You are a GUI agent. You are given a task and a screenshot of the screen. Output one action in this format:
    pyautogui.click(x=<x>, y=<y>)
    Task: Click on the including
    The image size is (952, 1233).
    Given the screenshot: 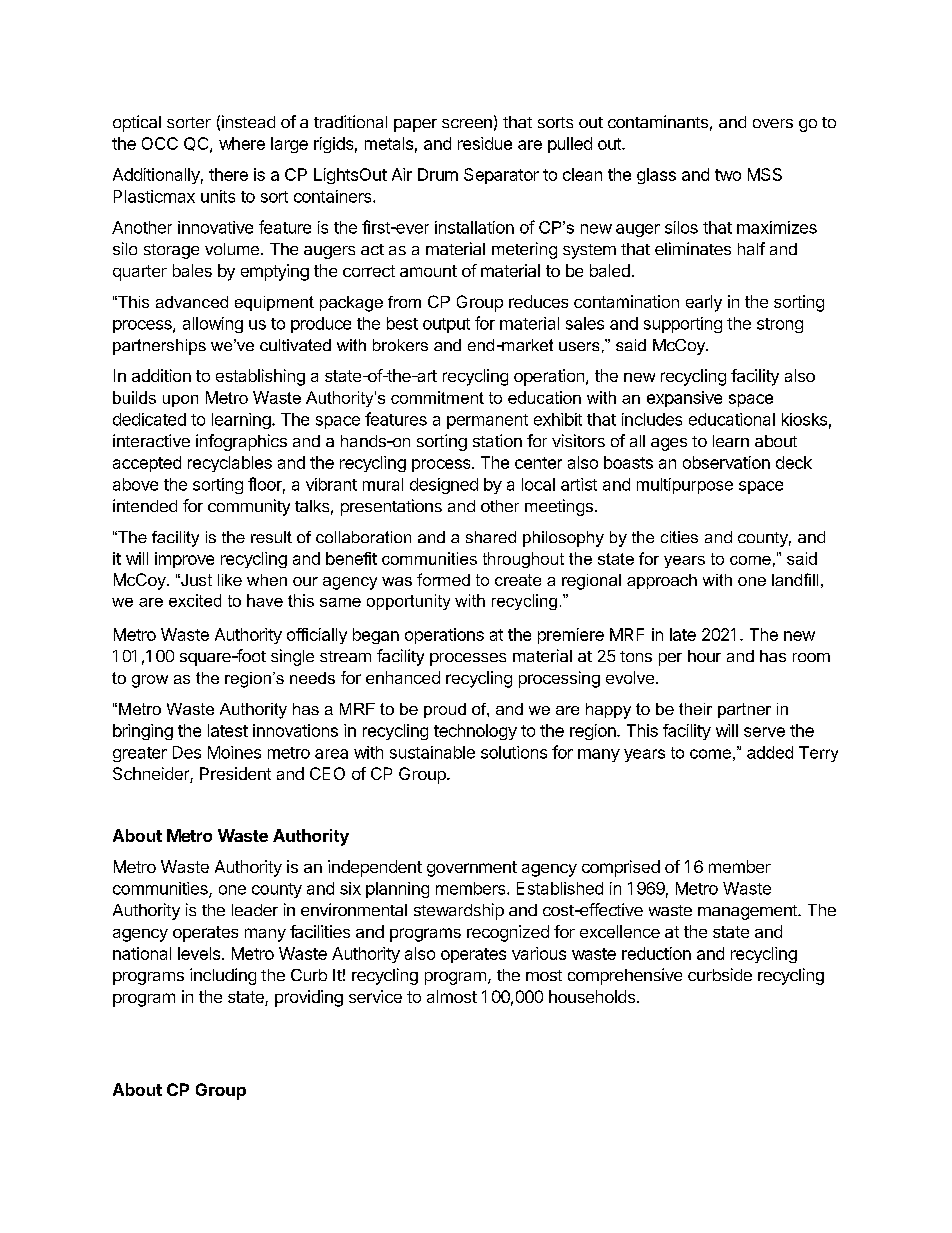 What is the action you would take?
    pyautogui.click(x=223, y=976)
